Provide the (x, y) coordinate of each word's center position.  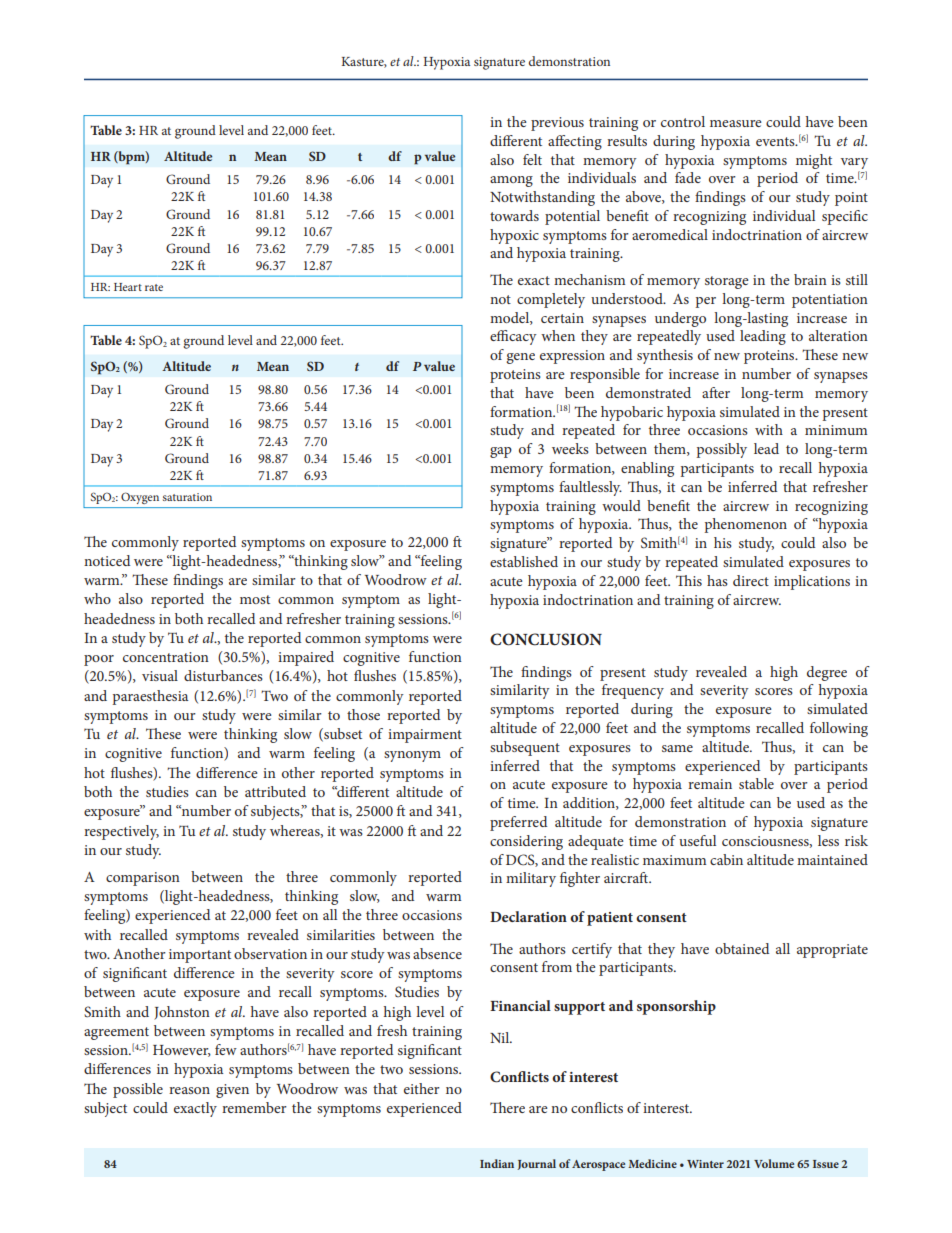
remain (710, 784)
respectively (121, 832)
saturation (187, 497)
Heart (128, 287)
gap (501, 452)
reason (189, 1090)
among (511, 181)
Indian (497, 1163)
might (814, 161)
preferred (518, 823)
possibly (721, 450)
